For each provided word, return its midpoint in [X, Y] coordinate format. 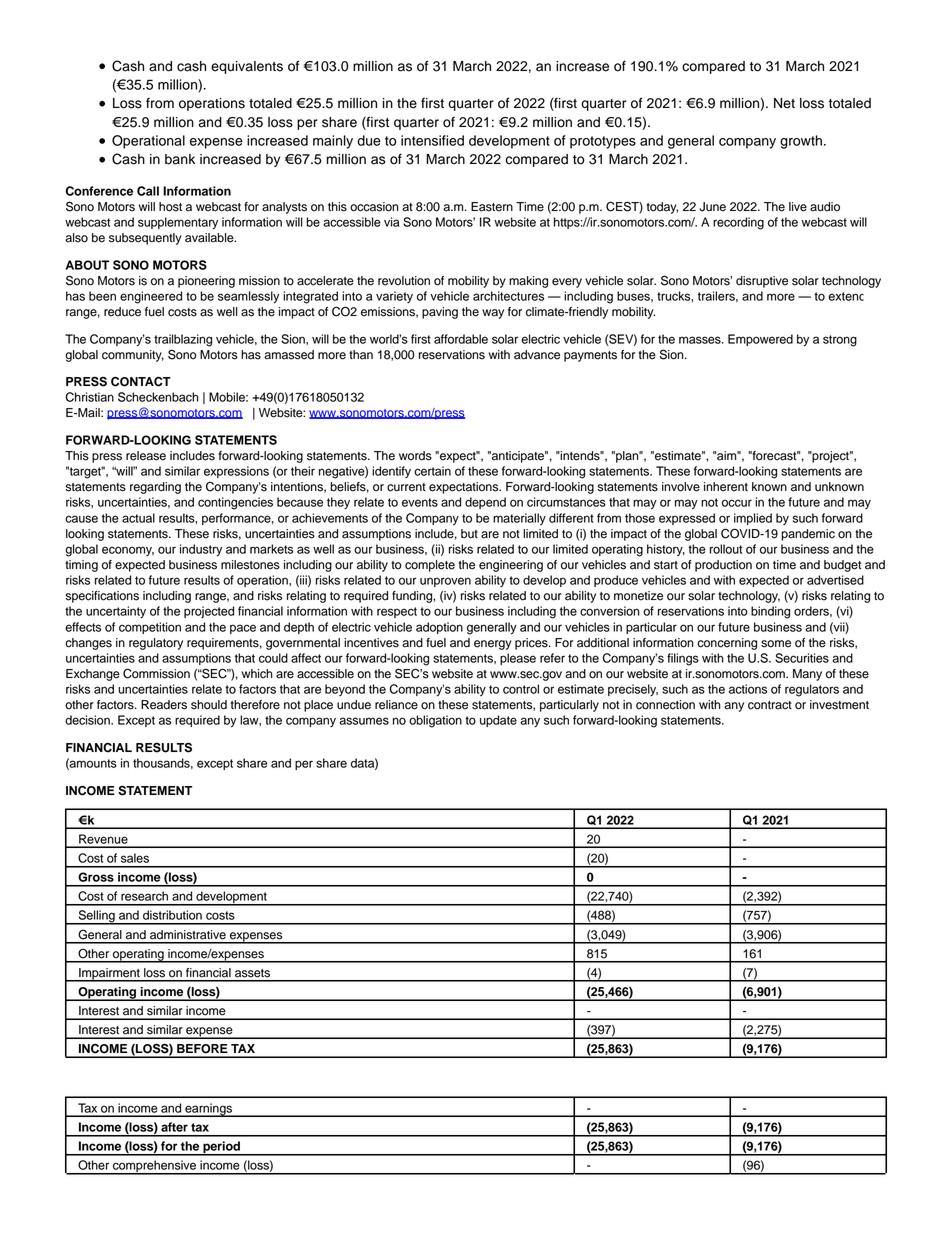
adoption [439, 628]
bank [180, 159]
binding [770, 612]
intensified [432, 140]
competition [150, 628]
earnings [208, 1110]
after [174, 1127]
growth [801, 142]
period [221, 1148]
